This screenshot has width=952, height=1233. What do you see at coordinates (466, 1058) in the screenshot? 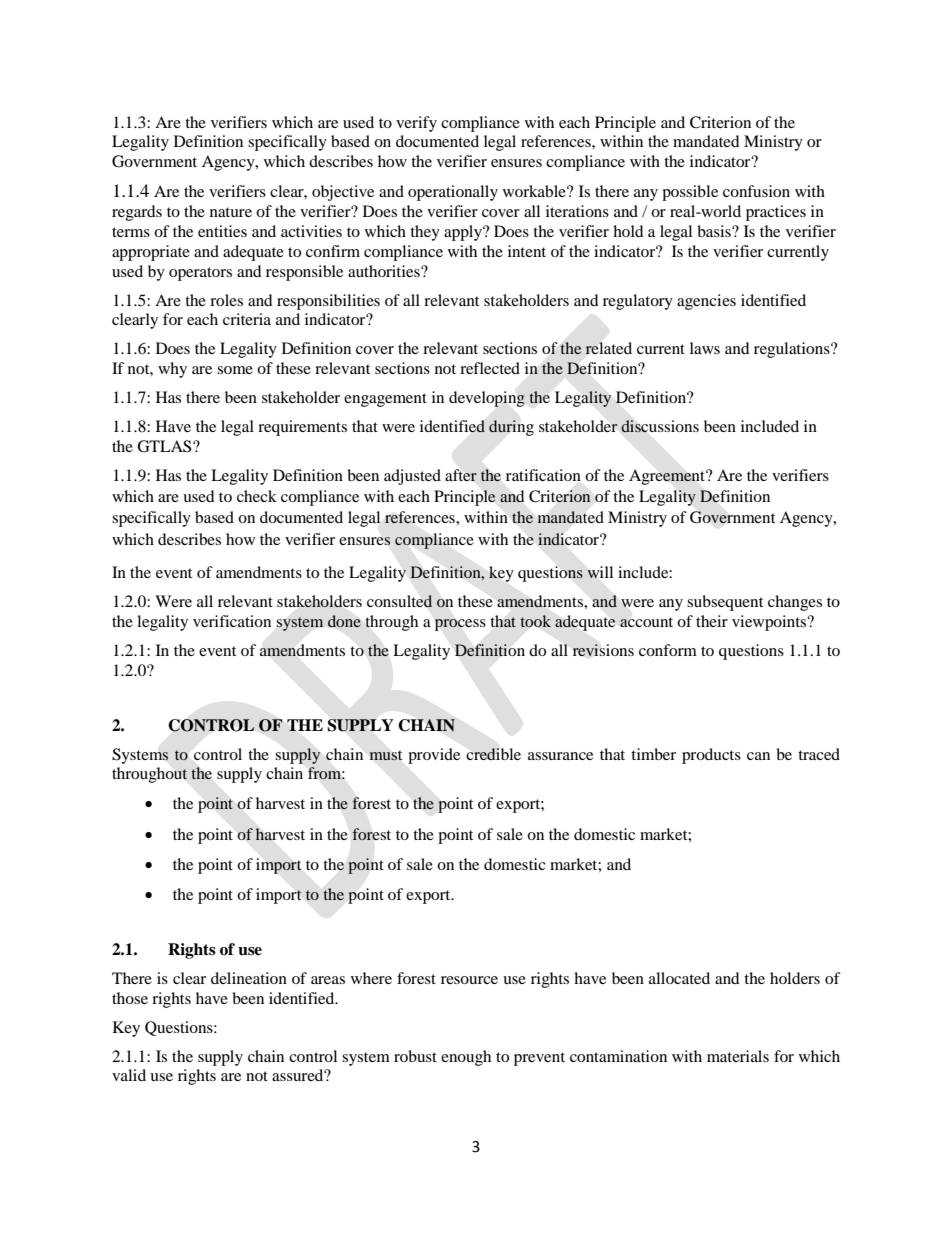
I see `enough` at bounding box center [466, 1058].
